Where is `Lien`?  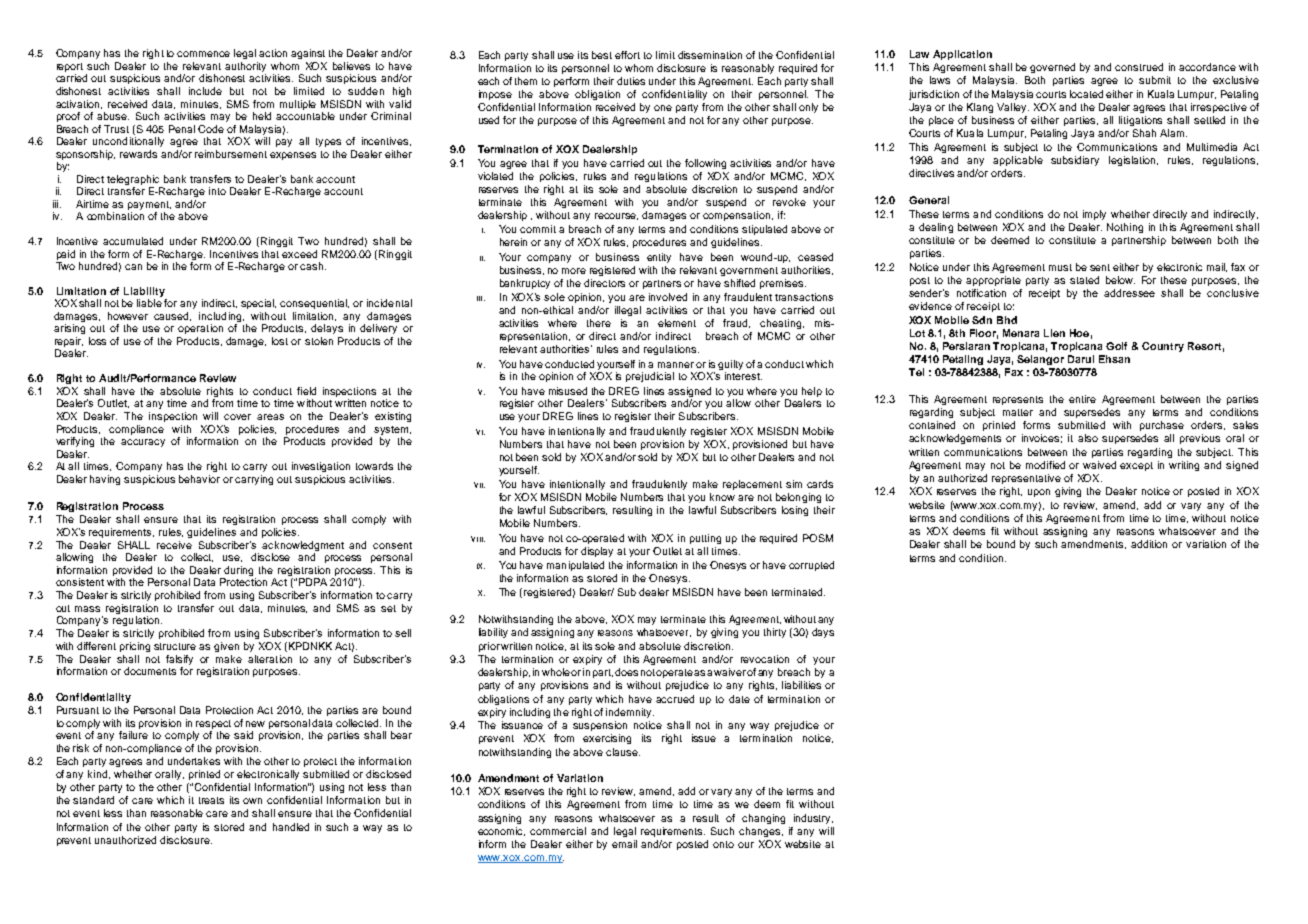 Lien is located at coordinates (1054, 333).
